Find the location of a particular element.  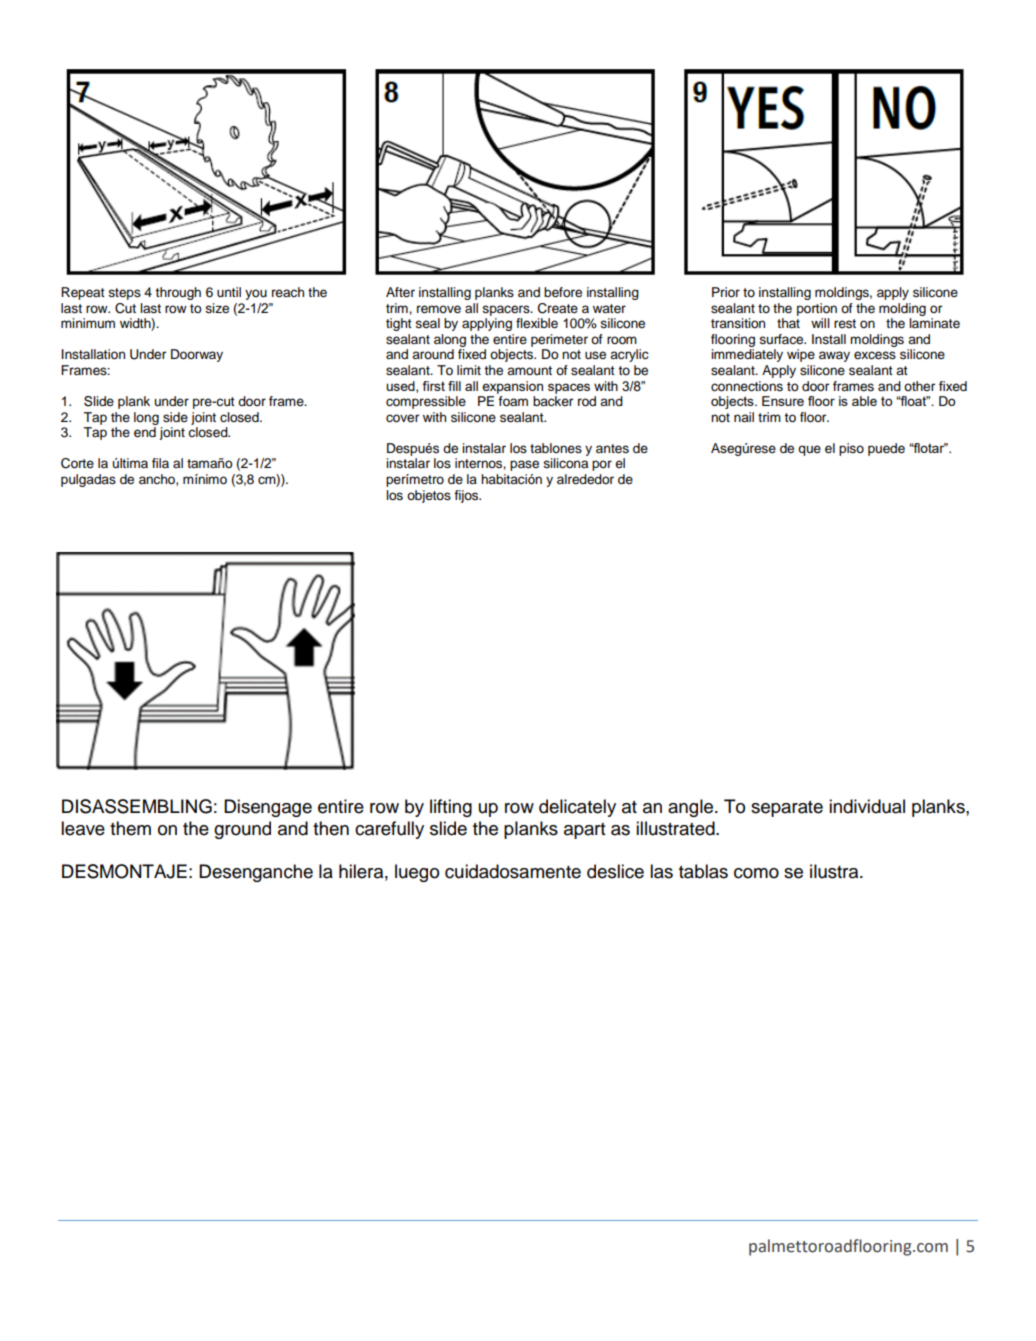

separate is located at coordinates (787, 808).
